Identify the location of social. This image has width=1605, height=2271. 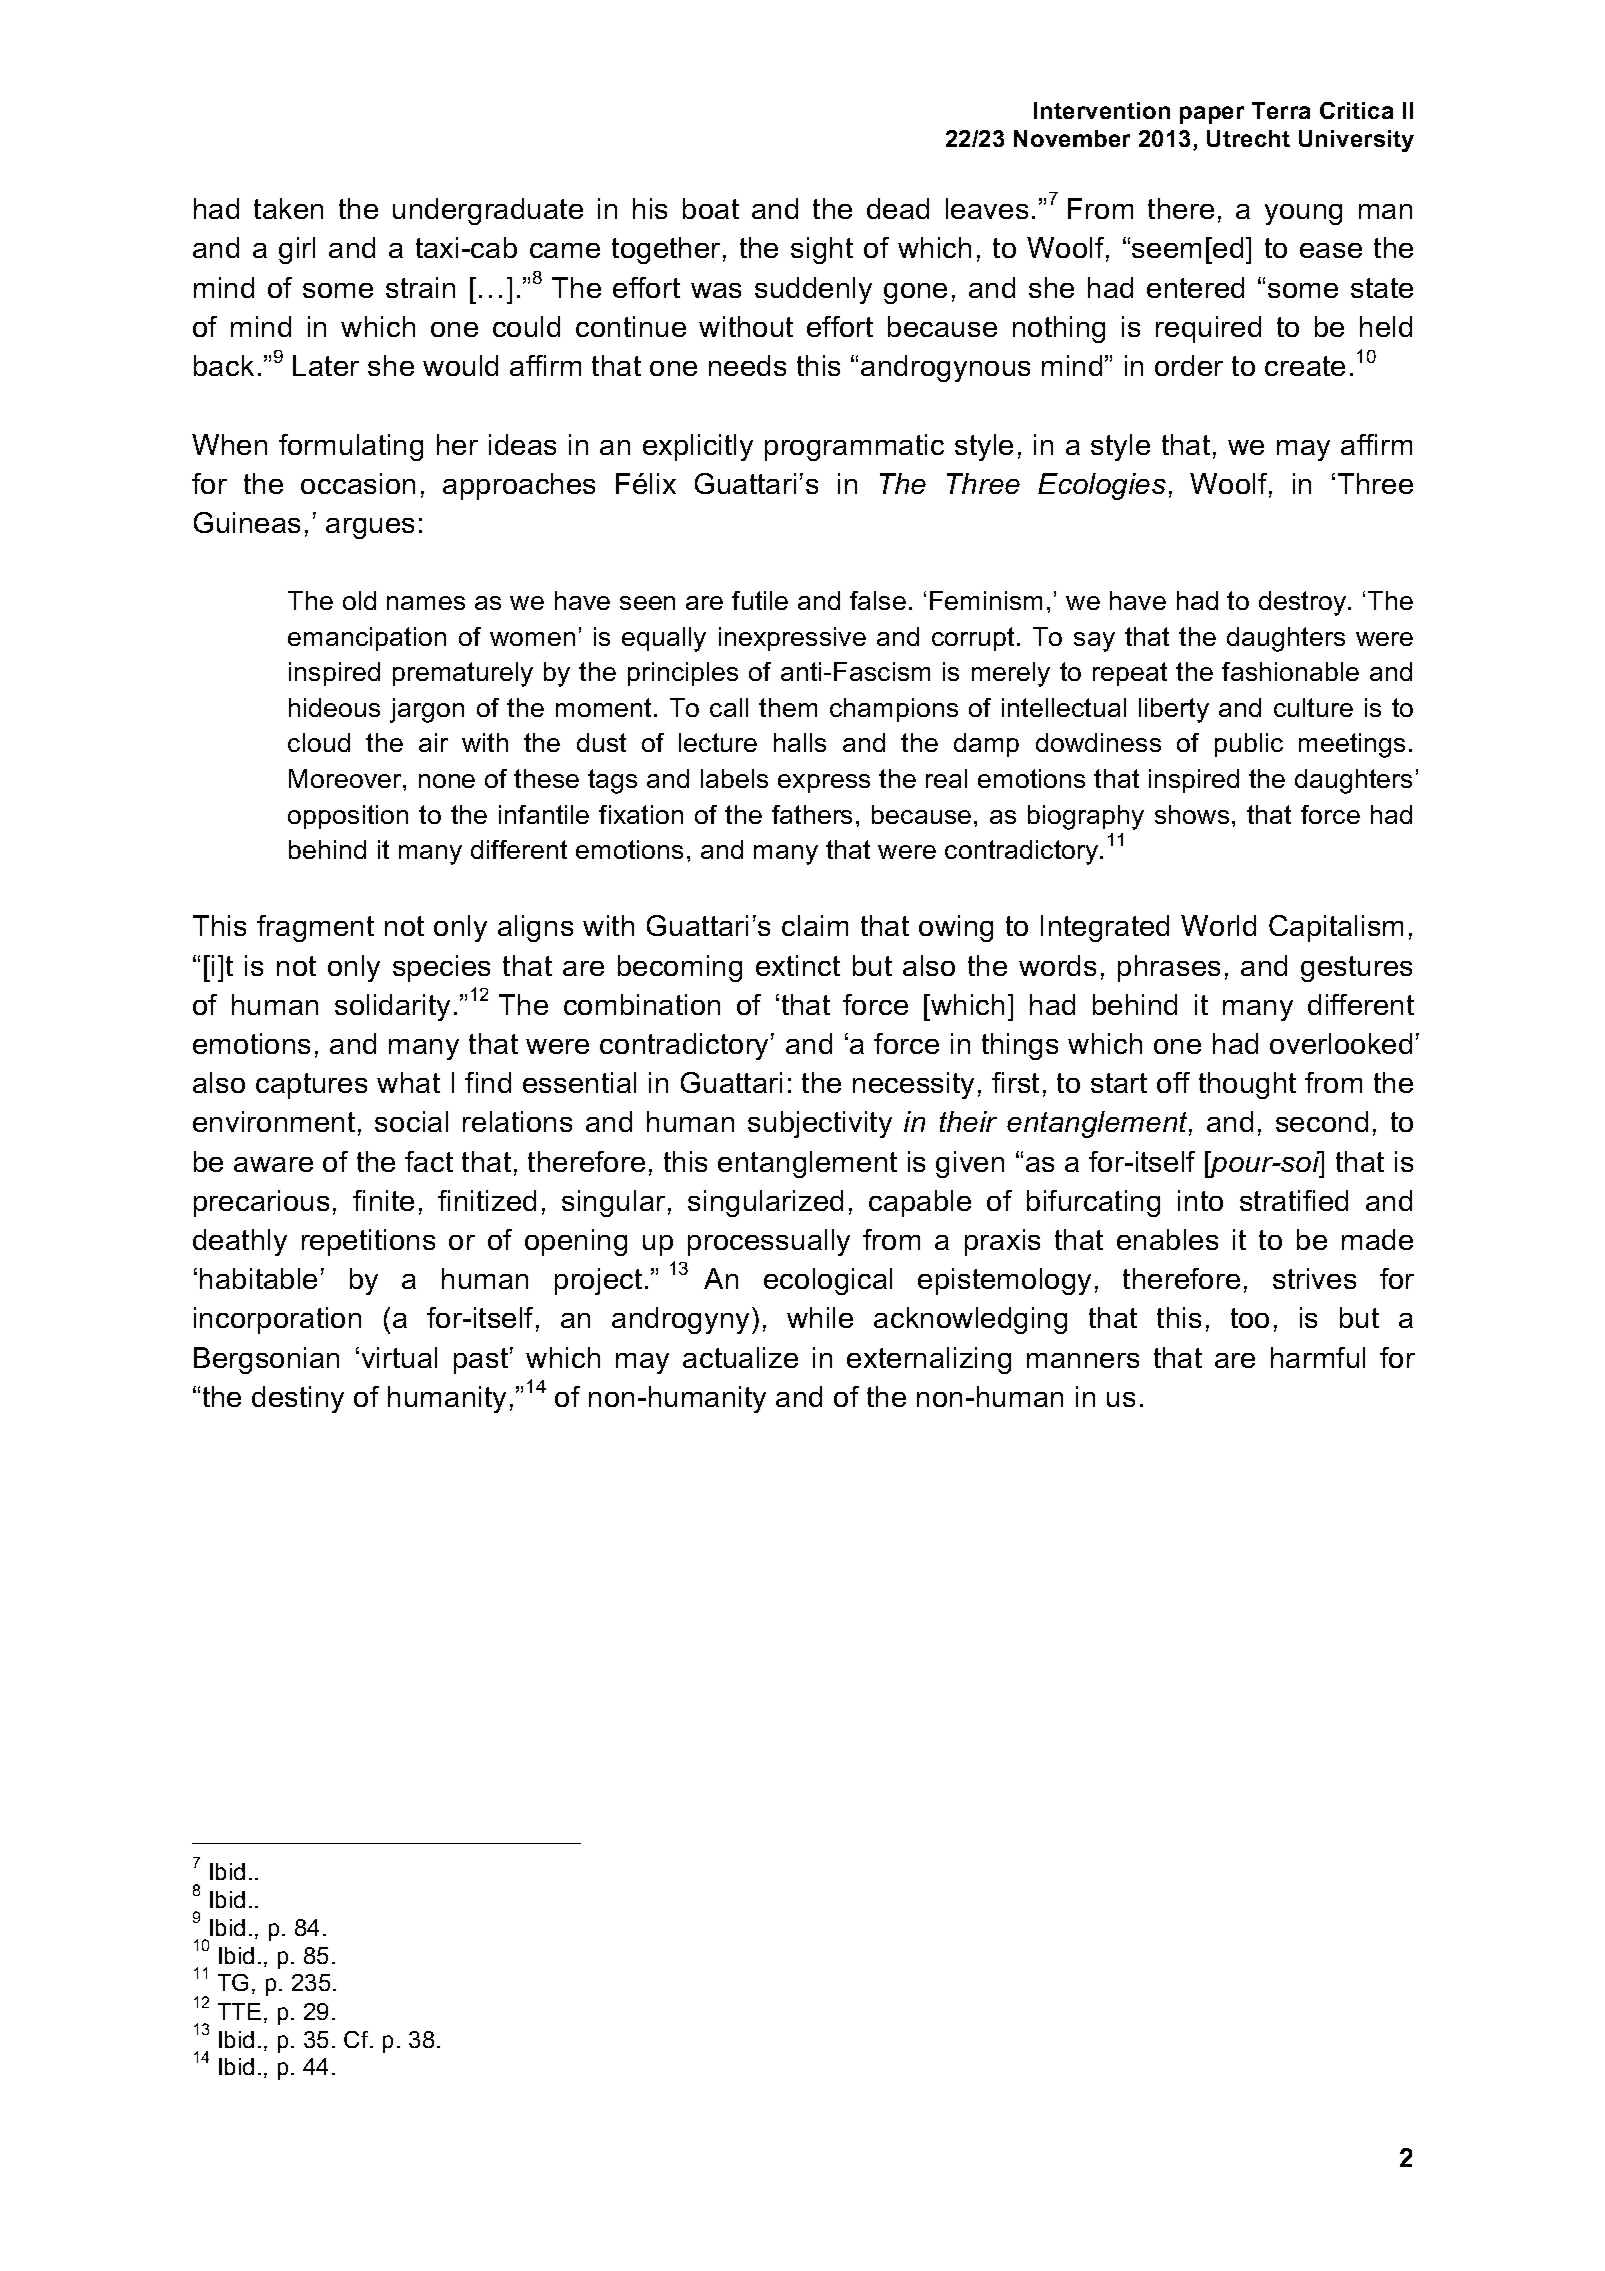
(411, 1121).
